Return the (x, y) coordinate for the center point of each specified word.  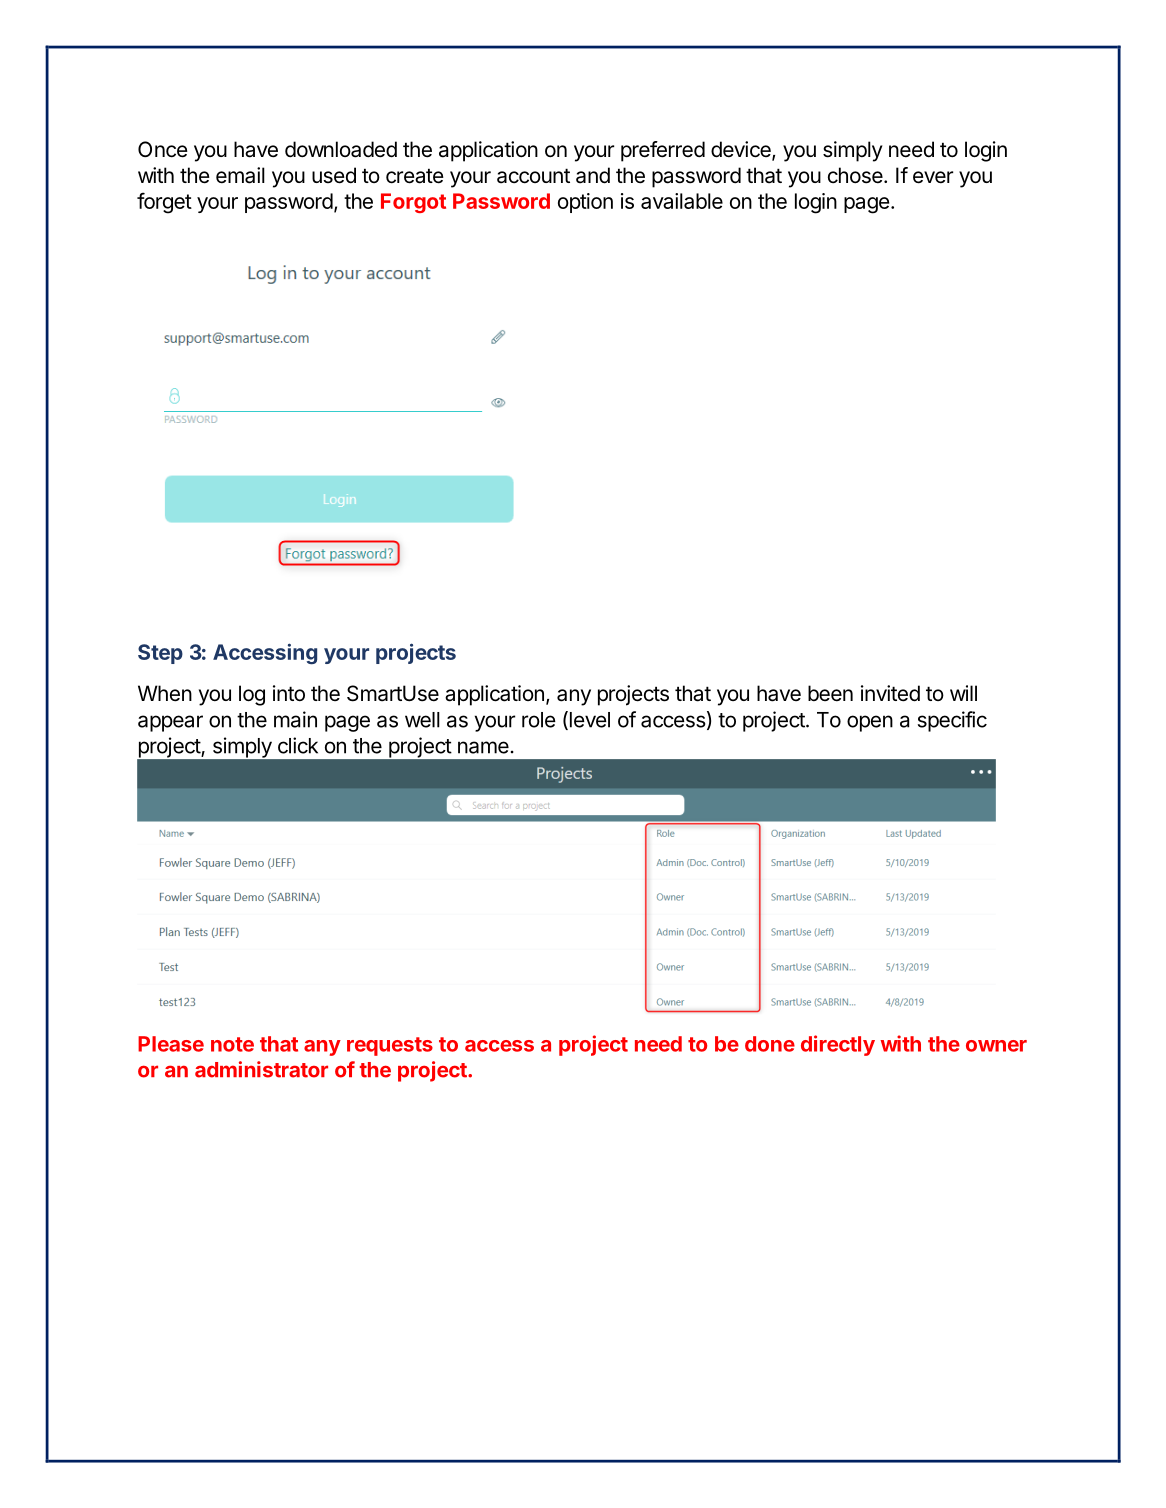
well (422, 720)
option (585, 203)
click (298, 745)
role (539, 720)
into (289, 693)
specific (952, 721)
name (483, 747)
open (870, 723)
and (593, 175)
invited (890, 693)
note (232, 1044)
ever (933, 177)
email (240, 175)
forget (164, 203)
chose (855, 175)
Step (160, 654)
